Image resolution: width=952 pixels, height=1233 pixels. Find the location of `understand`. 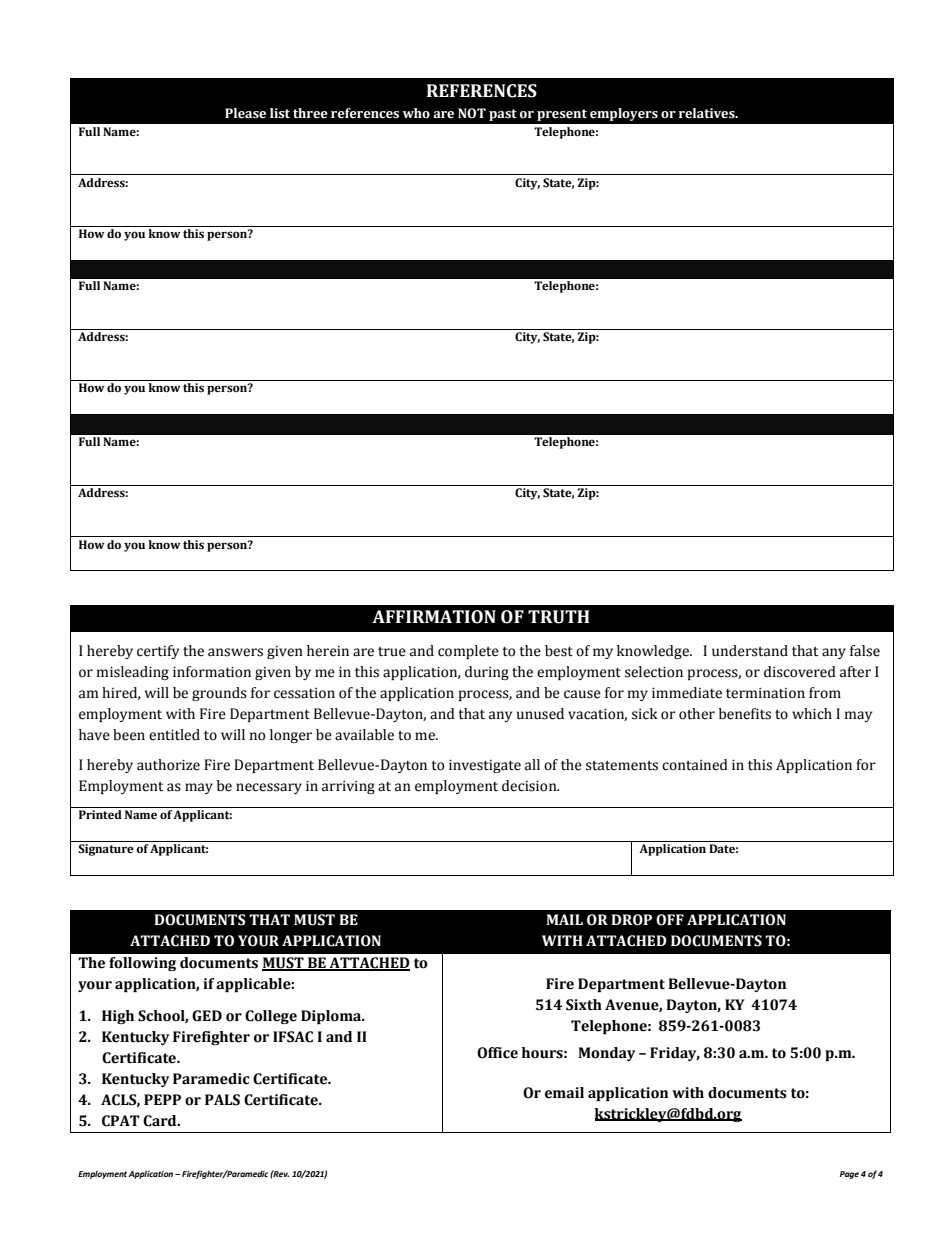

understand is located at coordinates (750, 651).
